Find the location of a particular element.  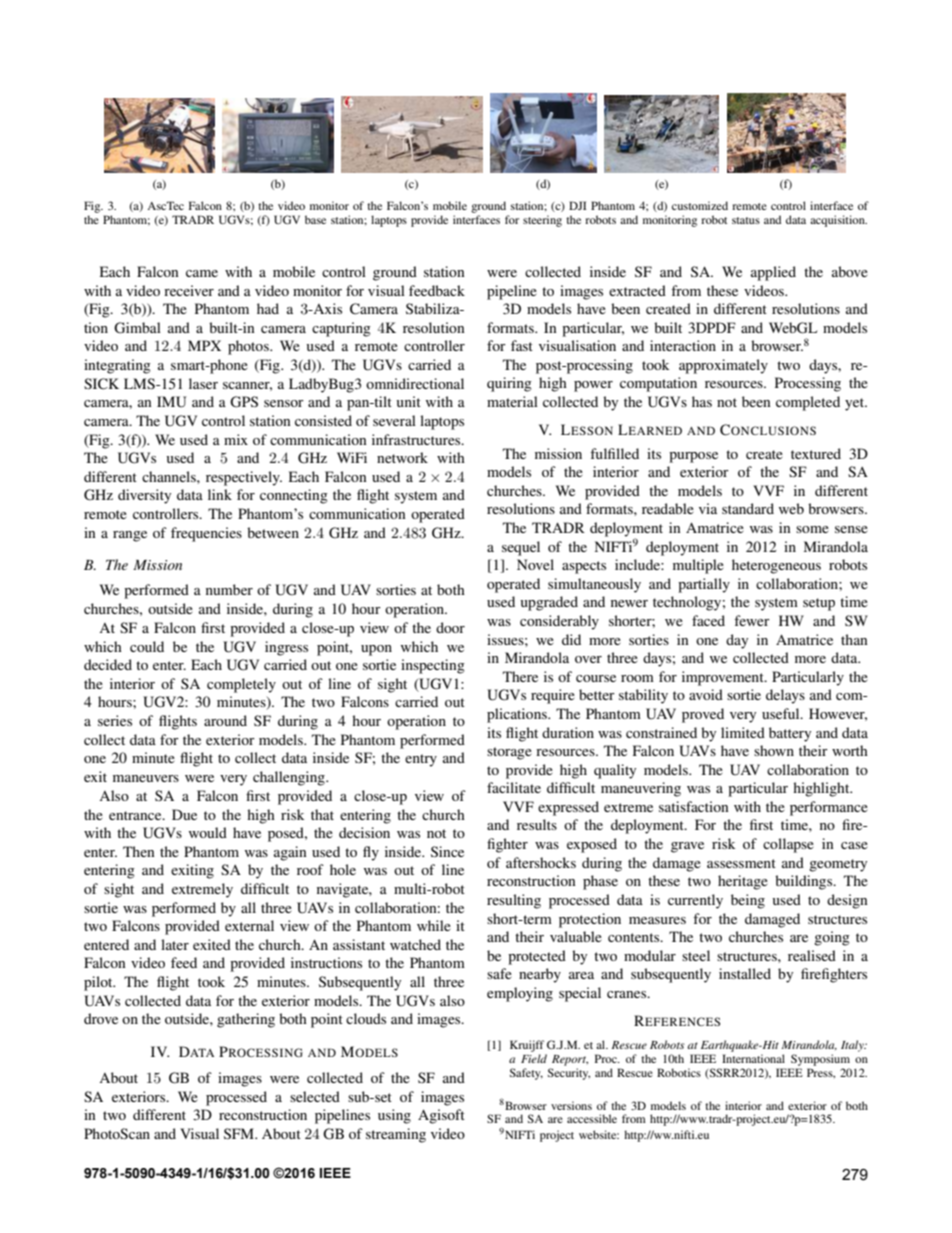

steering is located at coordinates (542, 221).
